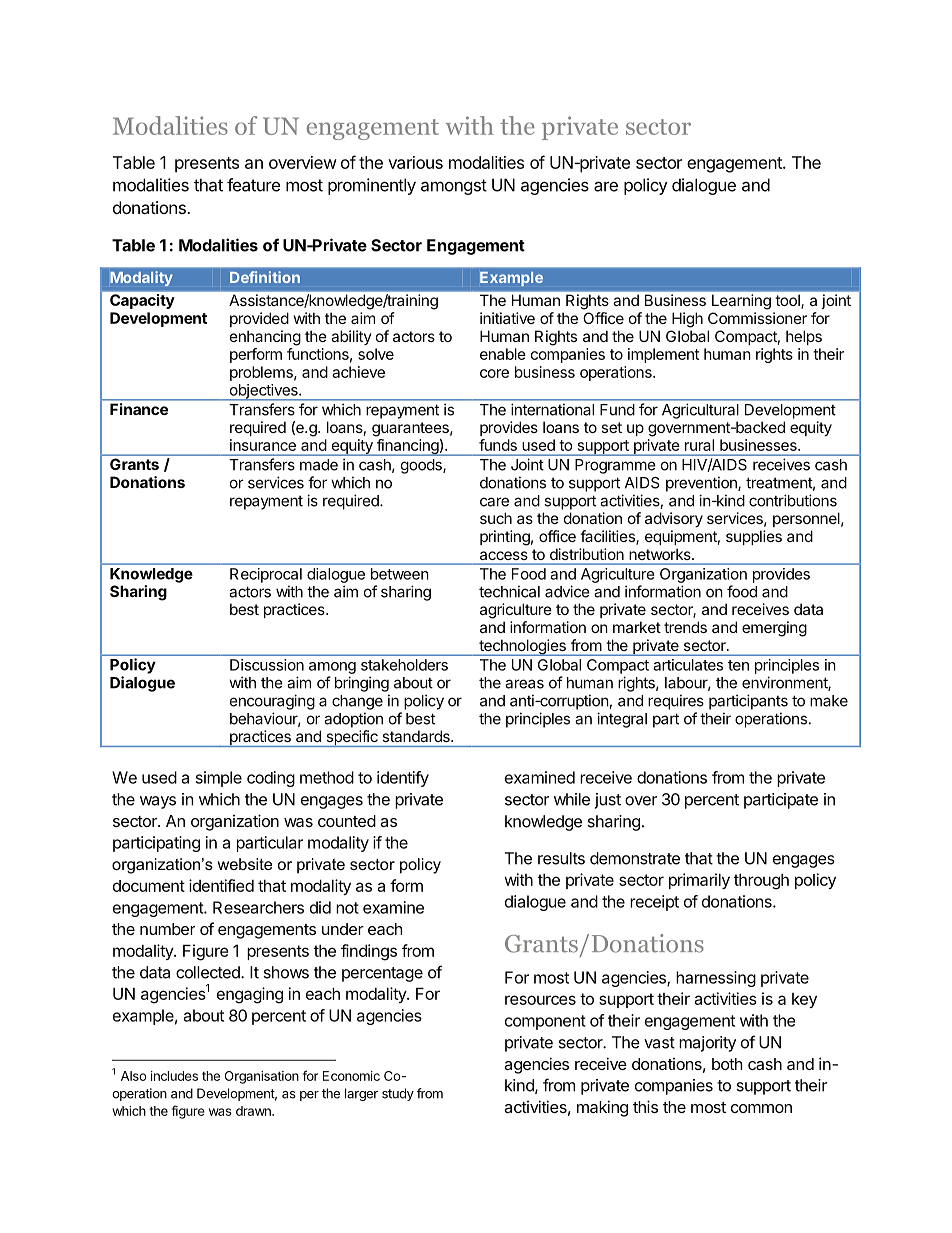 This screenshot has width=952, height=1233. I want to click on study, so click(398, 1094).
